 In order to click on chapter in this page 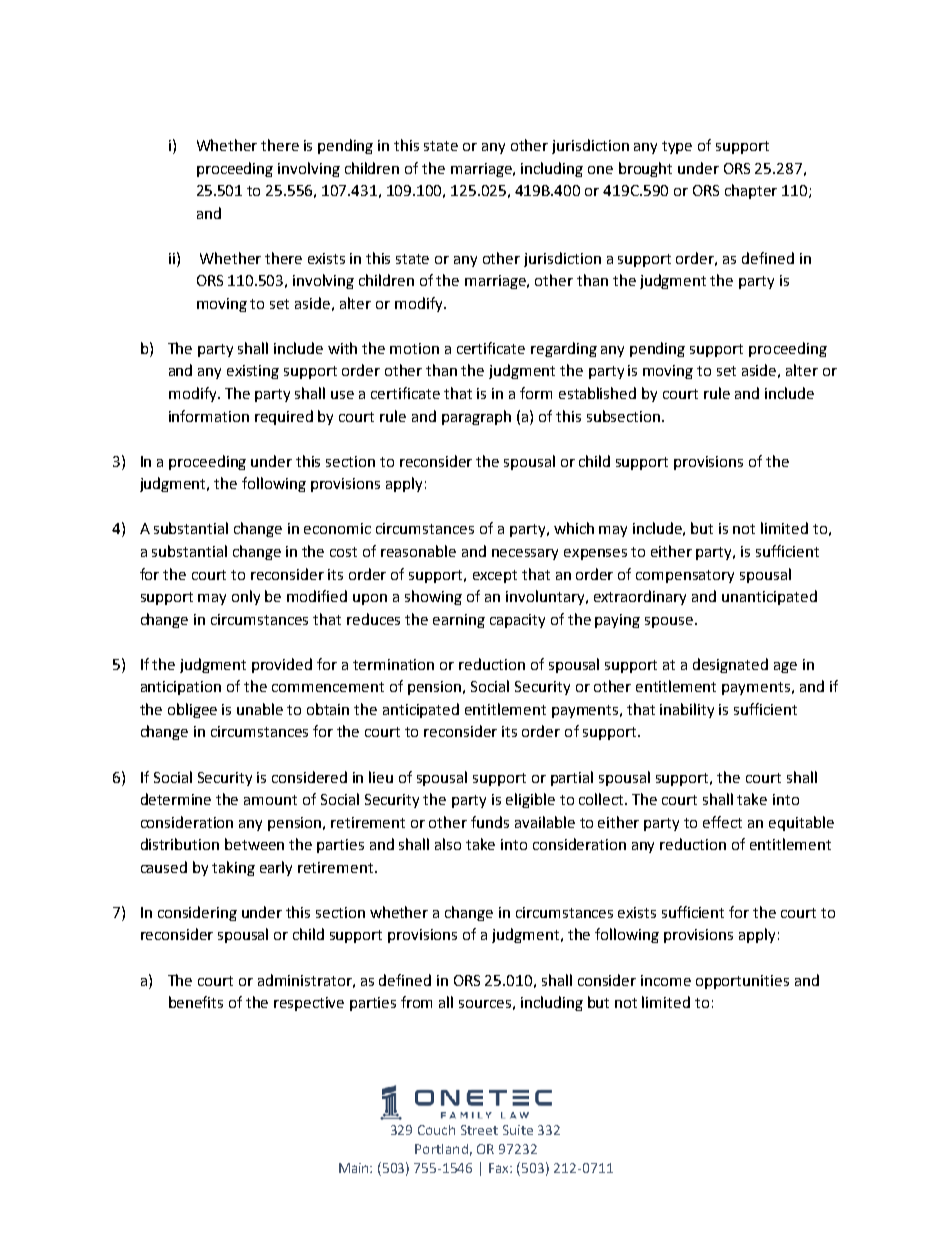, I will do `click(751, 191)`.
